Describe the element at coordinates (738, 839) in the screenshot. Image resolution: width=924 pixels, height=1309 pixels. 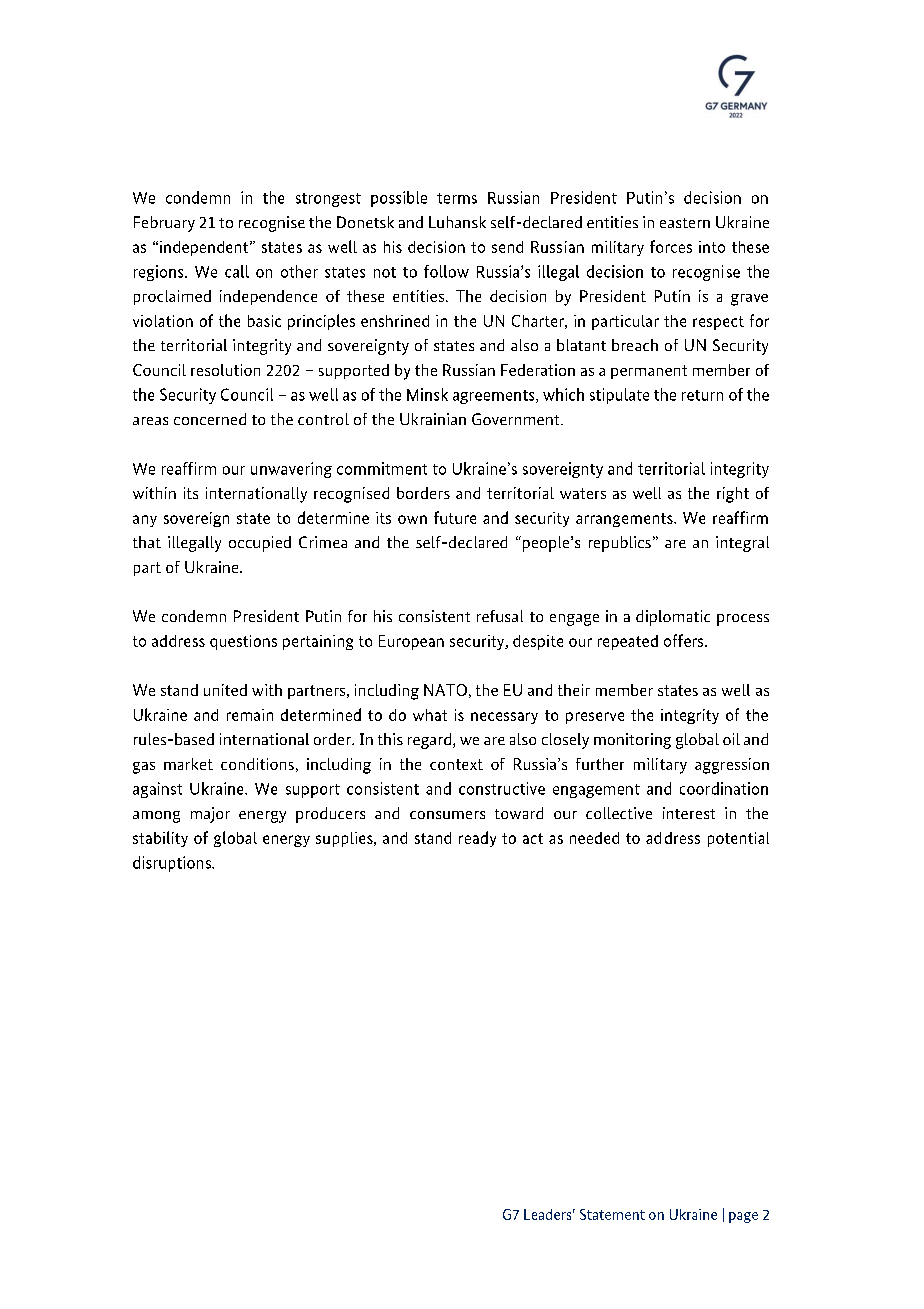
I see `potential` at that location.
